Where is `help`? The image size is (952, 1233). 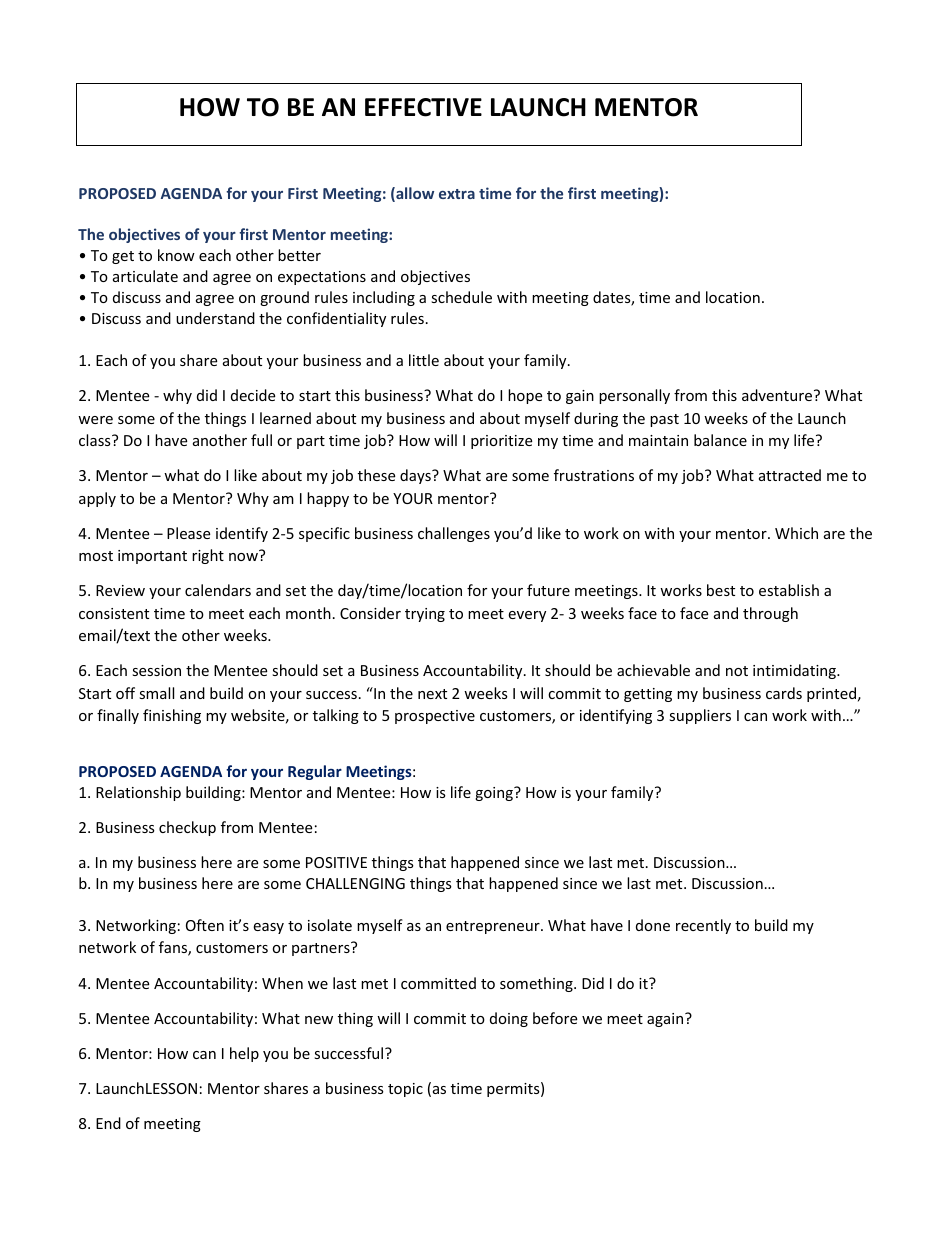 help is located at coordinates (244, 1054).
